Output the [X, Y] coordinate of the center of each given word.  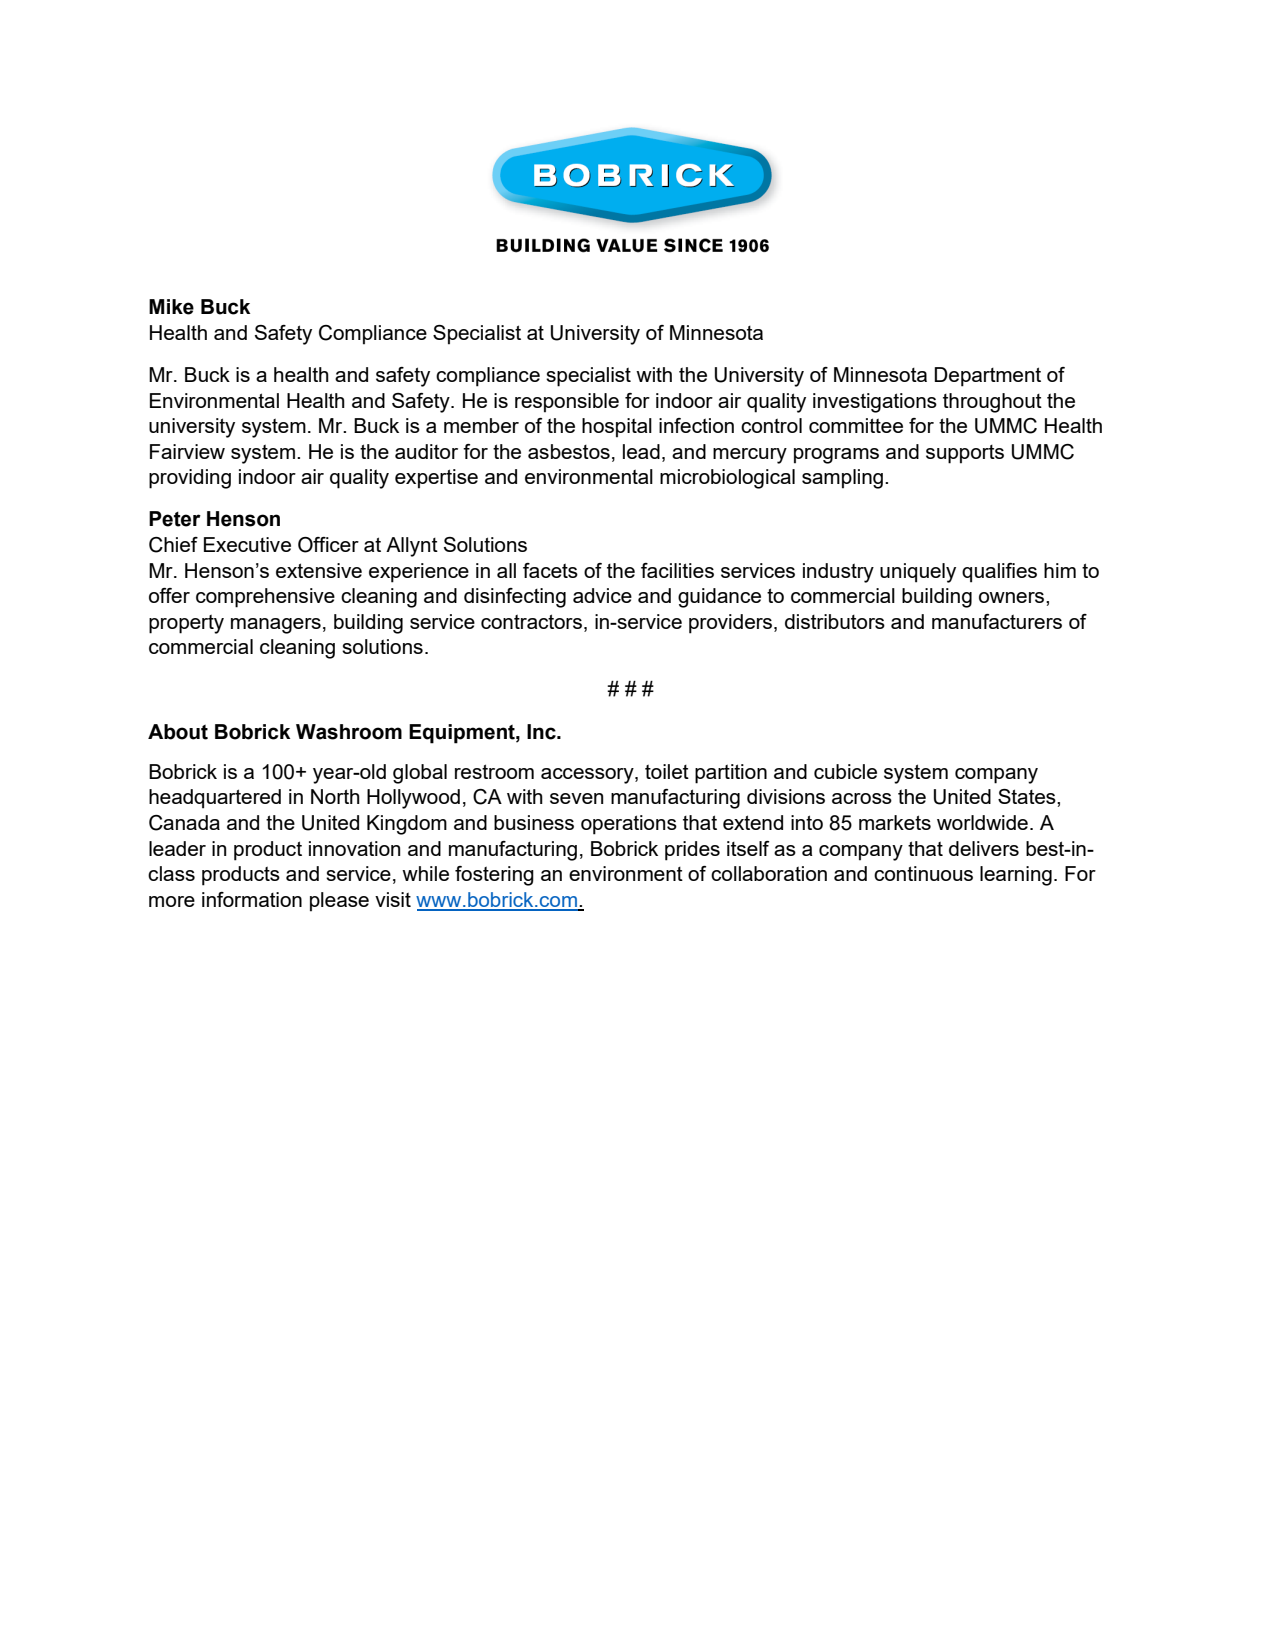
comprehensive [265, 598]
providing [190, 479]
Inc [542, 732]
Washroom [349, 732]
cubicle [845, 771]
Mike [171, 307]
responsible [567, 403]
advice [602, 595]
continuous [923, 873]
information [252, 899]
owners [1013, 597]
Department [987, 377]
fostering [494, 876]
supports [965, 454]
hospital [617, 428]
